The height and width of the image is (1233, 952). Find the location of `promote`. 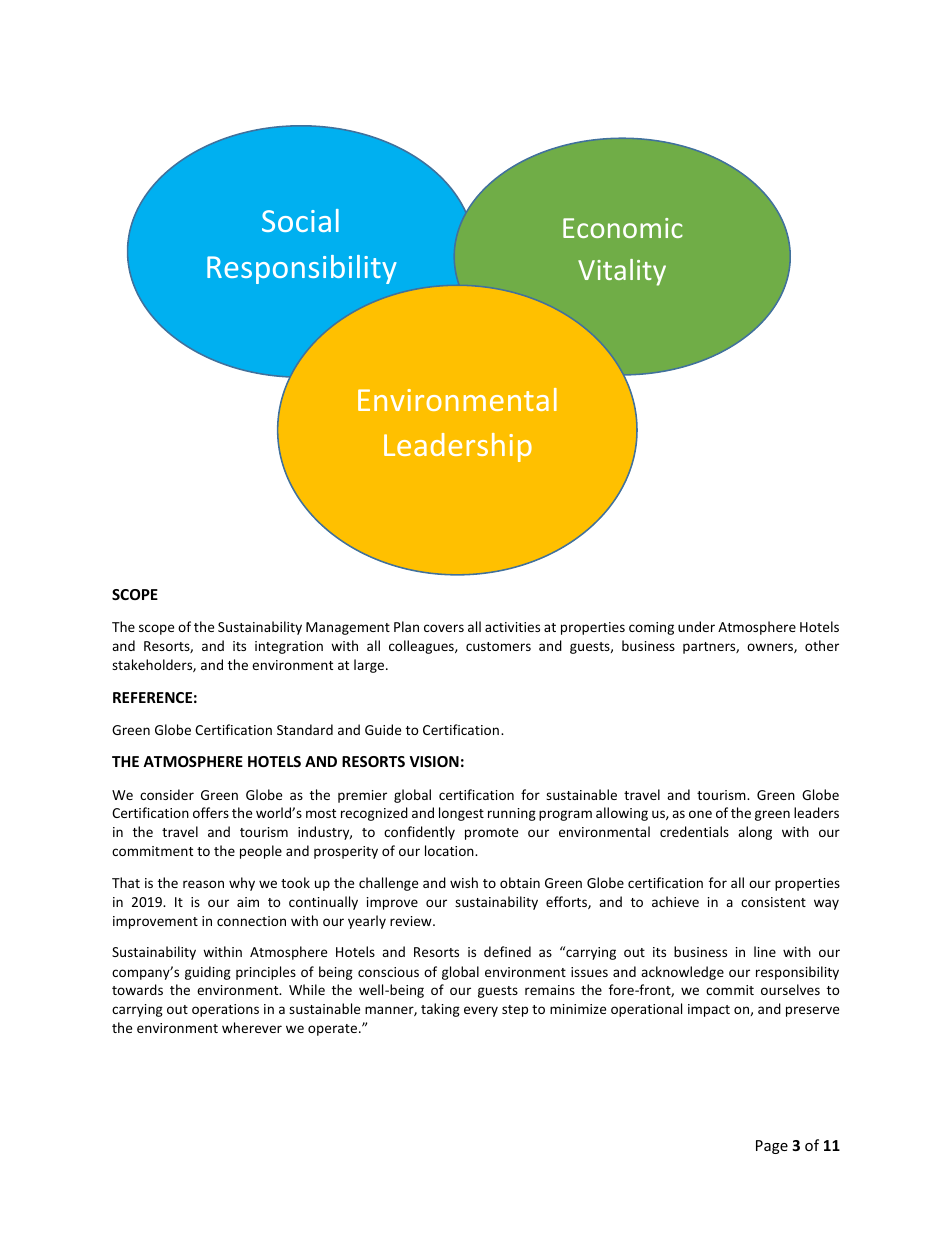

promote is located at coordinates (491, 834).
